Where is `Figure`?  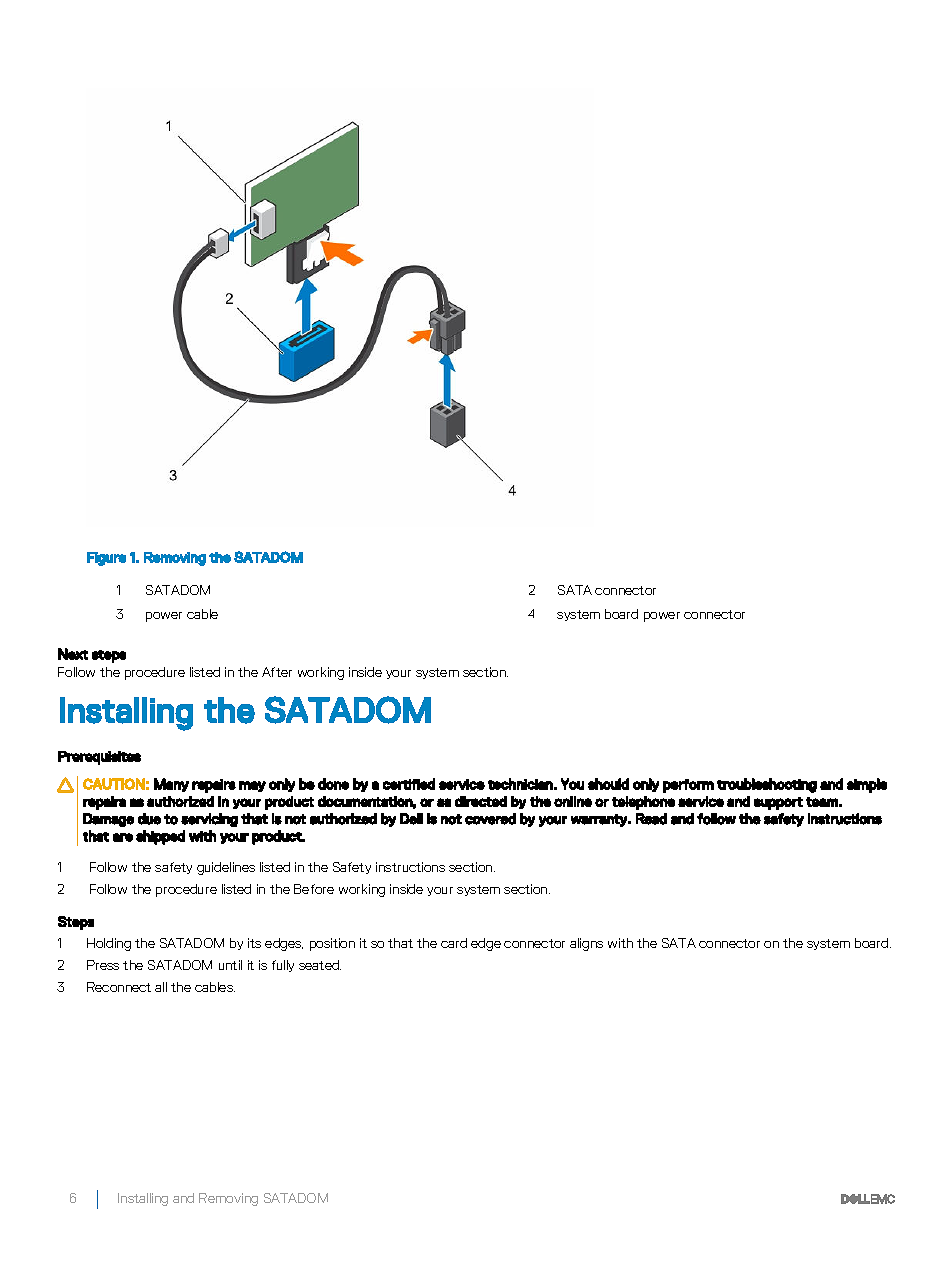 Figure is located at coordinates (106, 559).
